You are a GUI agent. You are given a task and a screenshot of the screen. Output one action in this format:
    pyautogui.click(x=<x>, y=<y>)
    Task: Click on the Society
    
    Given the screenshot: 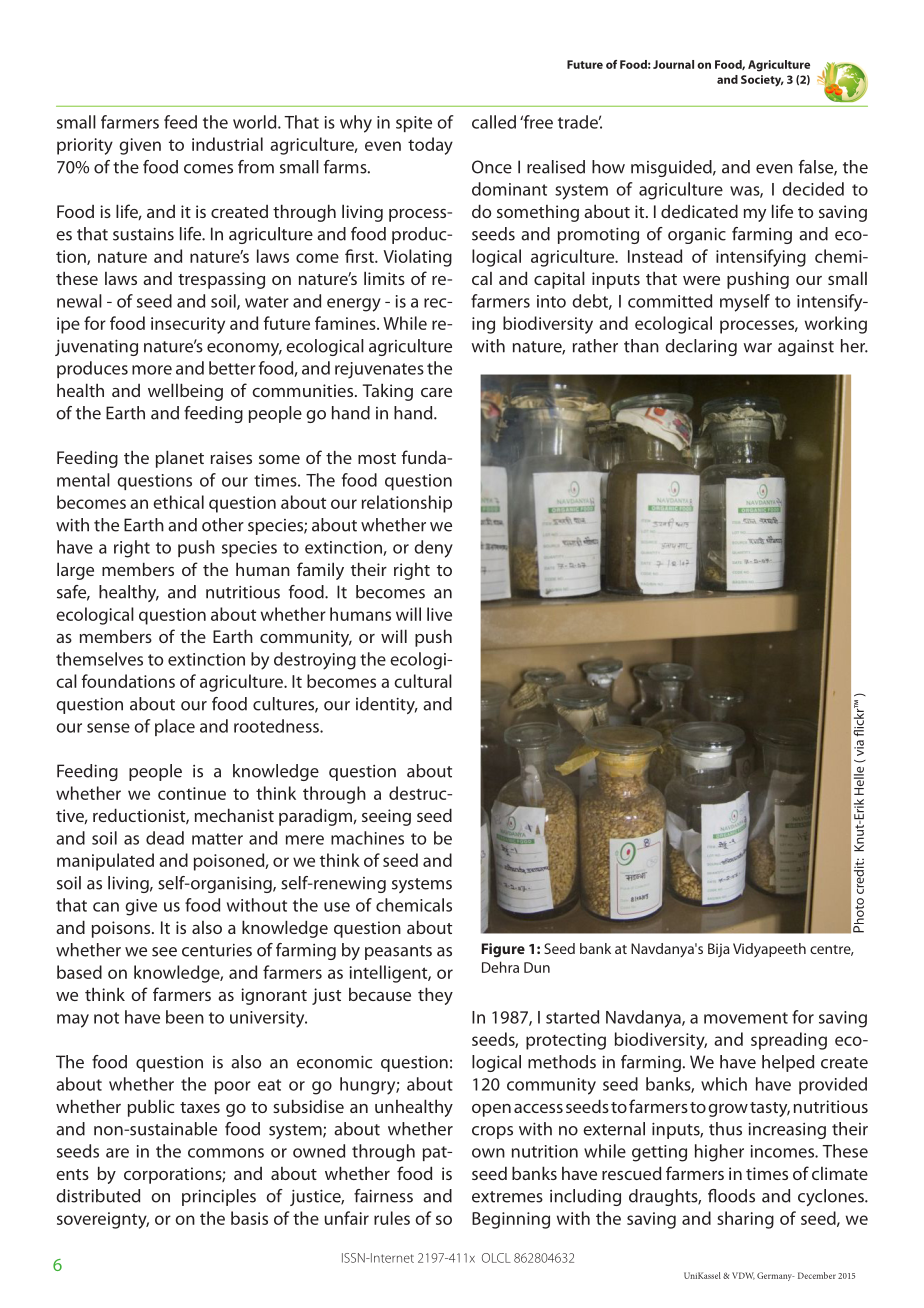 What is the action you would take?
    pyautogui.click(x=762, y=81)
